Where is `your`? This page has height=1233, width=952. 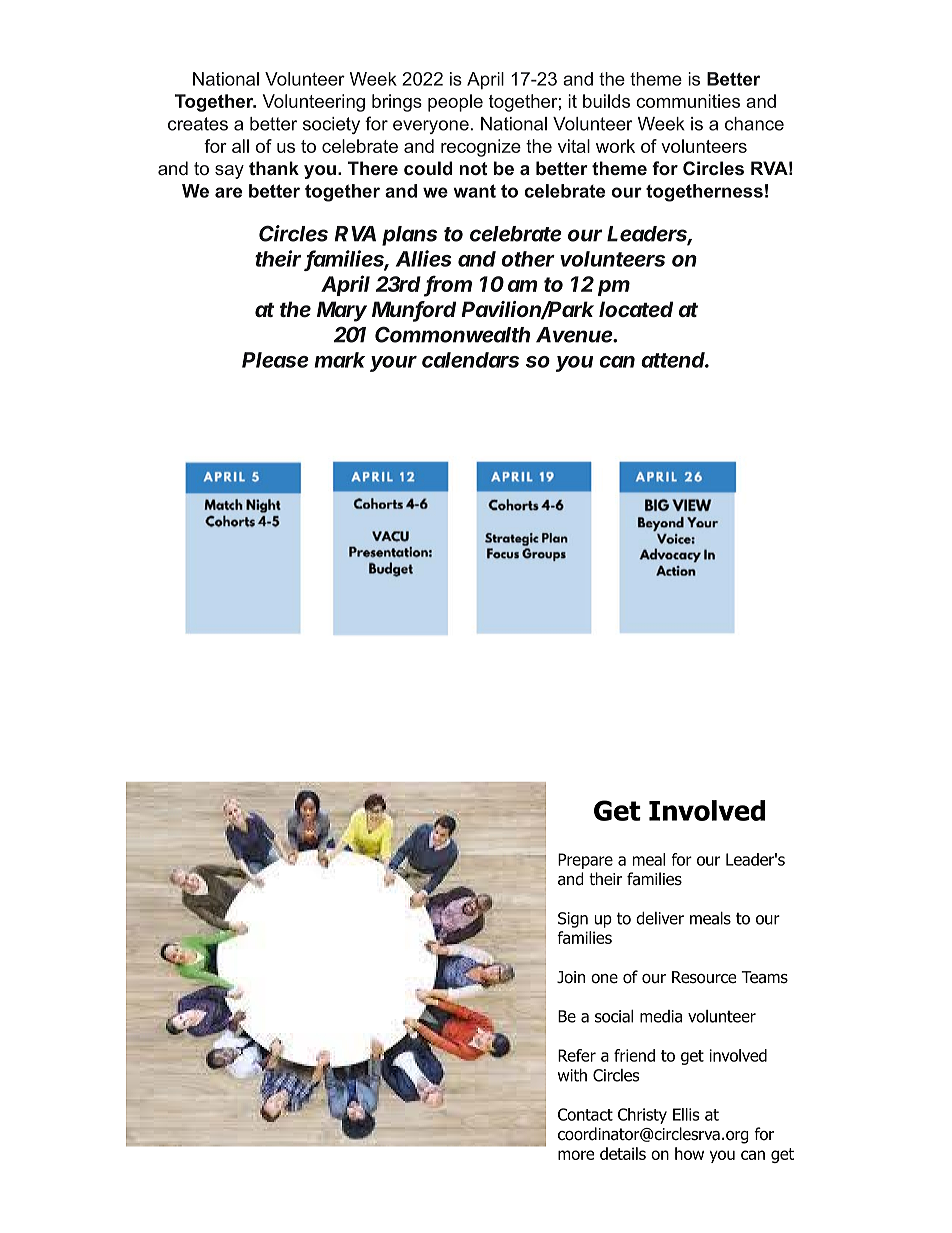 your is located at coordinates (393, 364).
